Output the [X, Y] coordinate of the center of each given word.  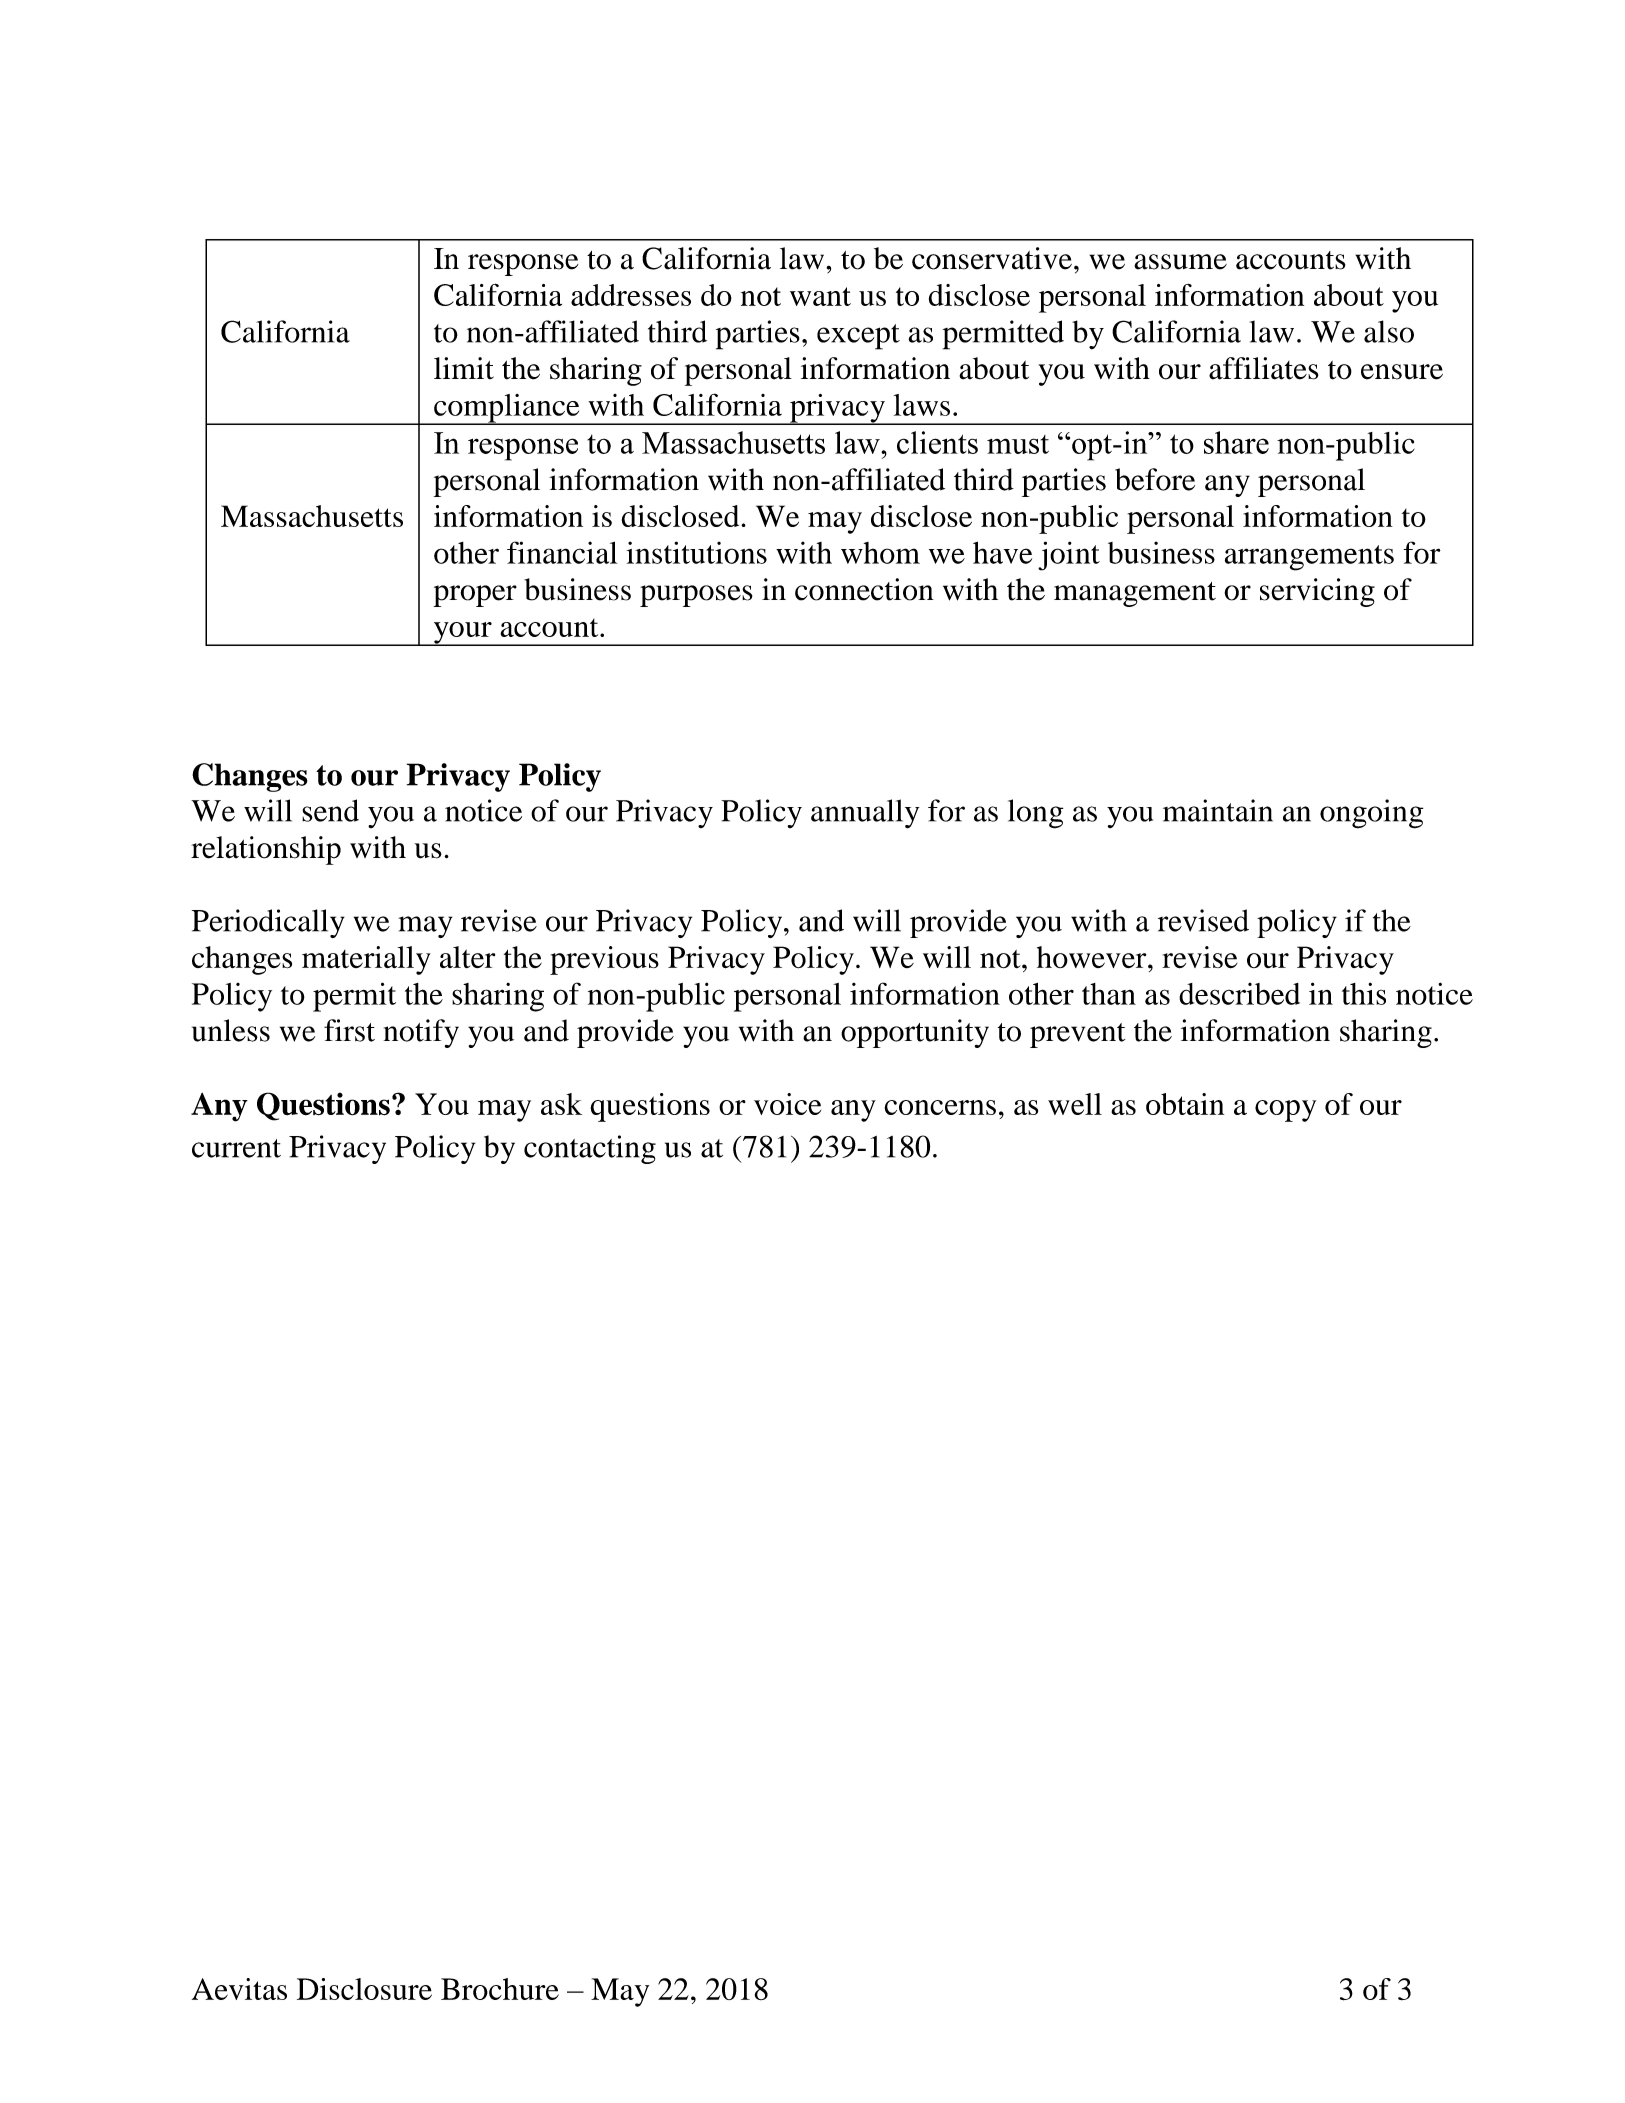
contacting [590, 1149]
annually [865, 814]
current [236, 1148]
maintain [1218, 810]
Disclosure [364, 1989]
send [330, 810]
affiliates [1264, 368]
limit [464, 368]
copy [1285, 1111]
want [820, 296]
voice [787, 1104]
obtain [1185, 1104]
